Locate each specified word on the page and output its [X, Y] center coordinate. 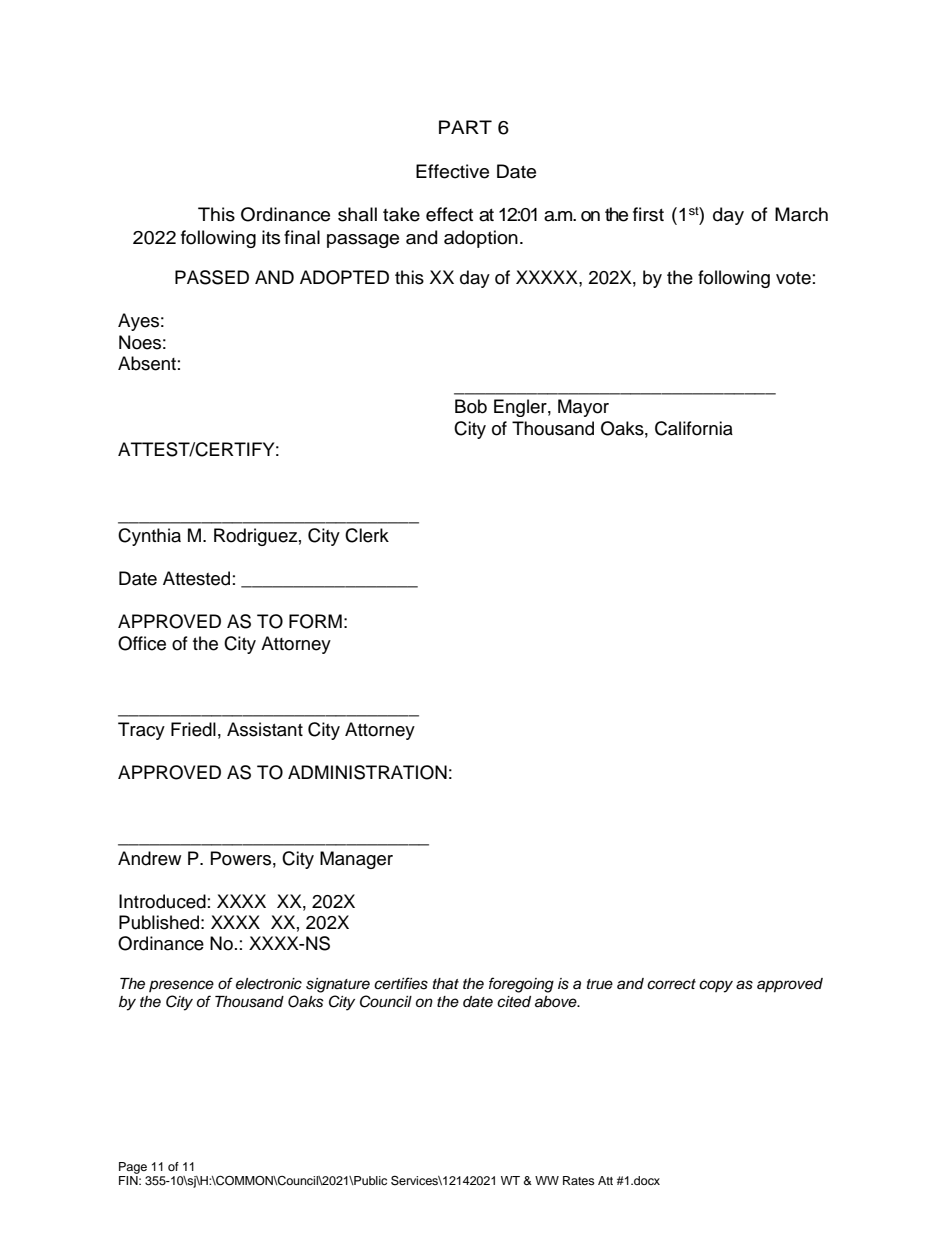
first [648, 214]
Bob [471, 406]
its [271, 237]
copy [716, 986]
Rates [579, 1180]
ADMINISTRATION [367, 772]
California [694, 428]
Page [133, 1168]
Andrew [149, 858]
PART [465, 127]
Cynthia [149, 537]
